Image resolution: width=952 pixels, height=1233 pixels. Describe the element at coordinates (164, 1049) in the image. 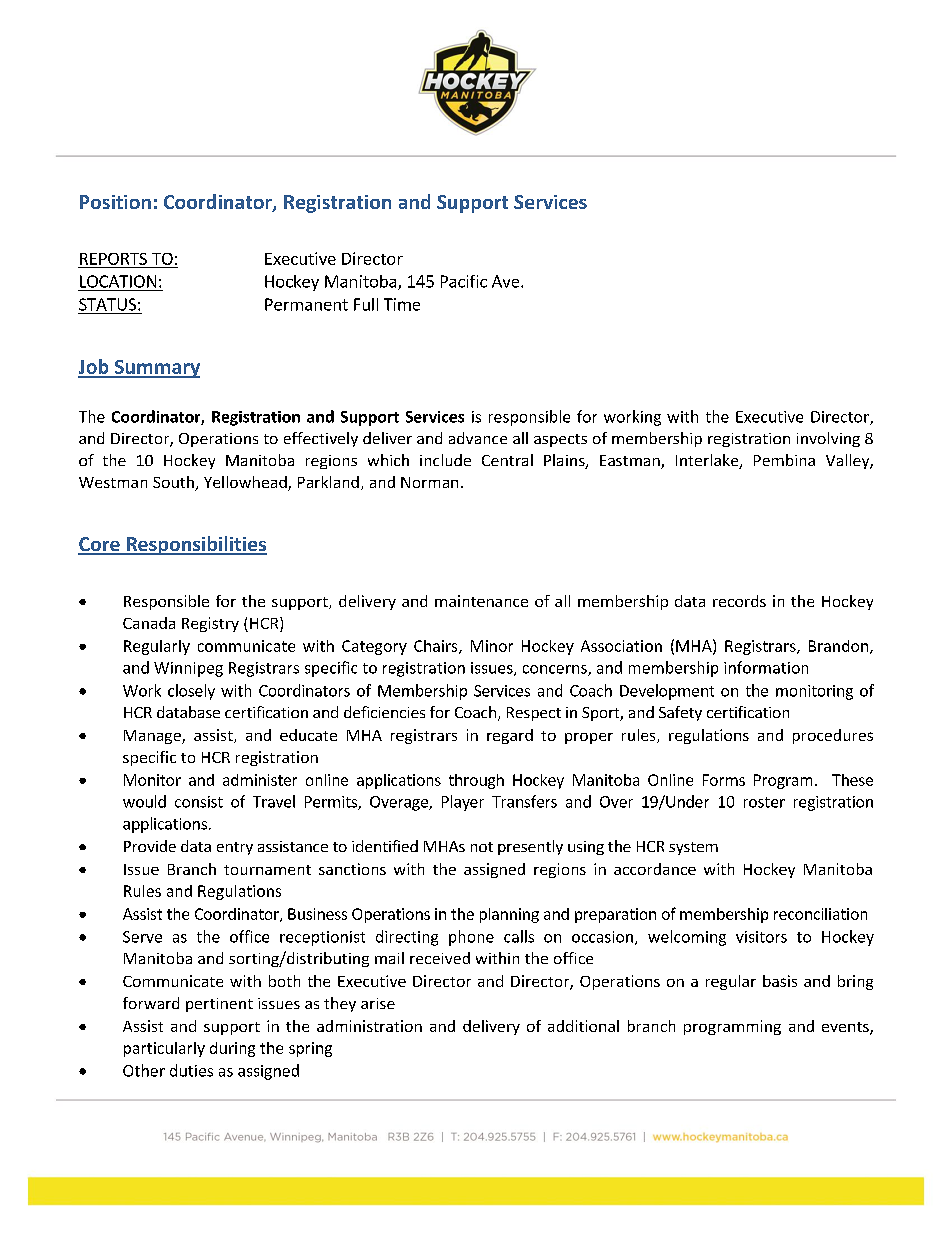

I see `particularly` at that location.
